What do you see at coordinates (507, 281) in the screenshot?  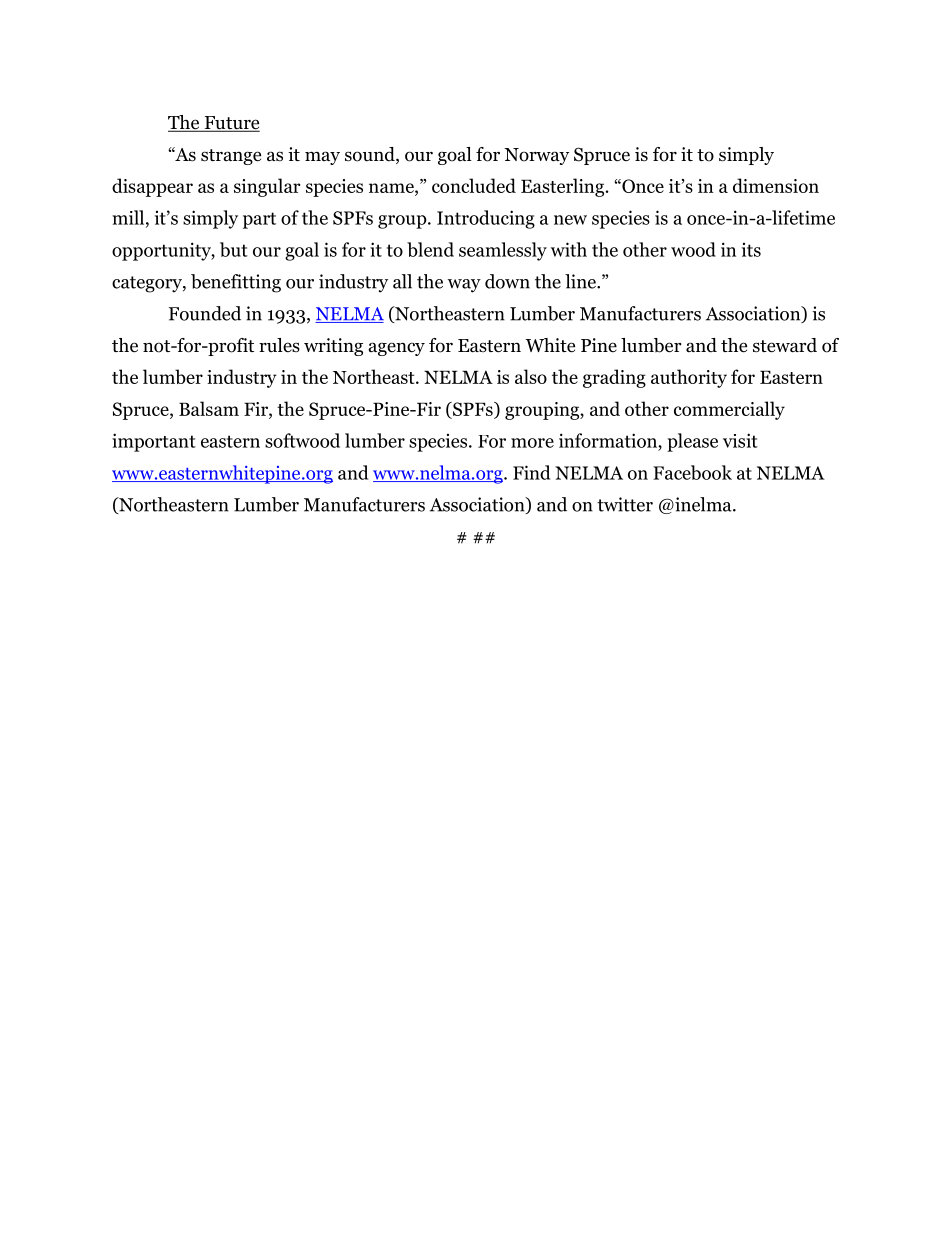 I see `down` at bounding box center [507, 281].
